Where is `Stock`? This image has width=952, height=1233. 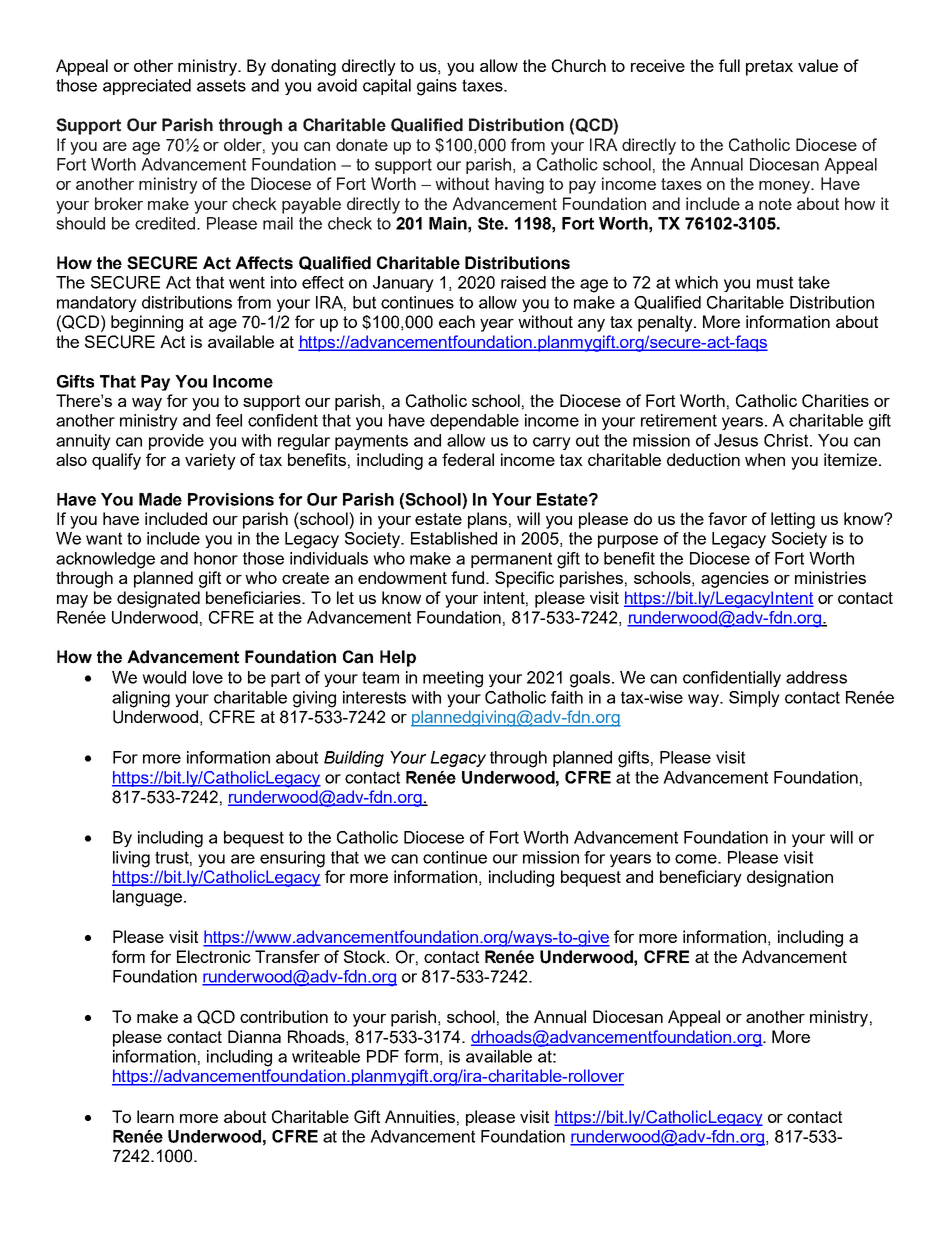 Stock is located at coordinates (366, 956).
